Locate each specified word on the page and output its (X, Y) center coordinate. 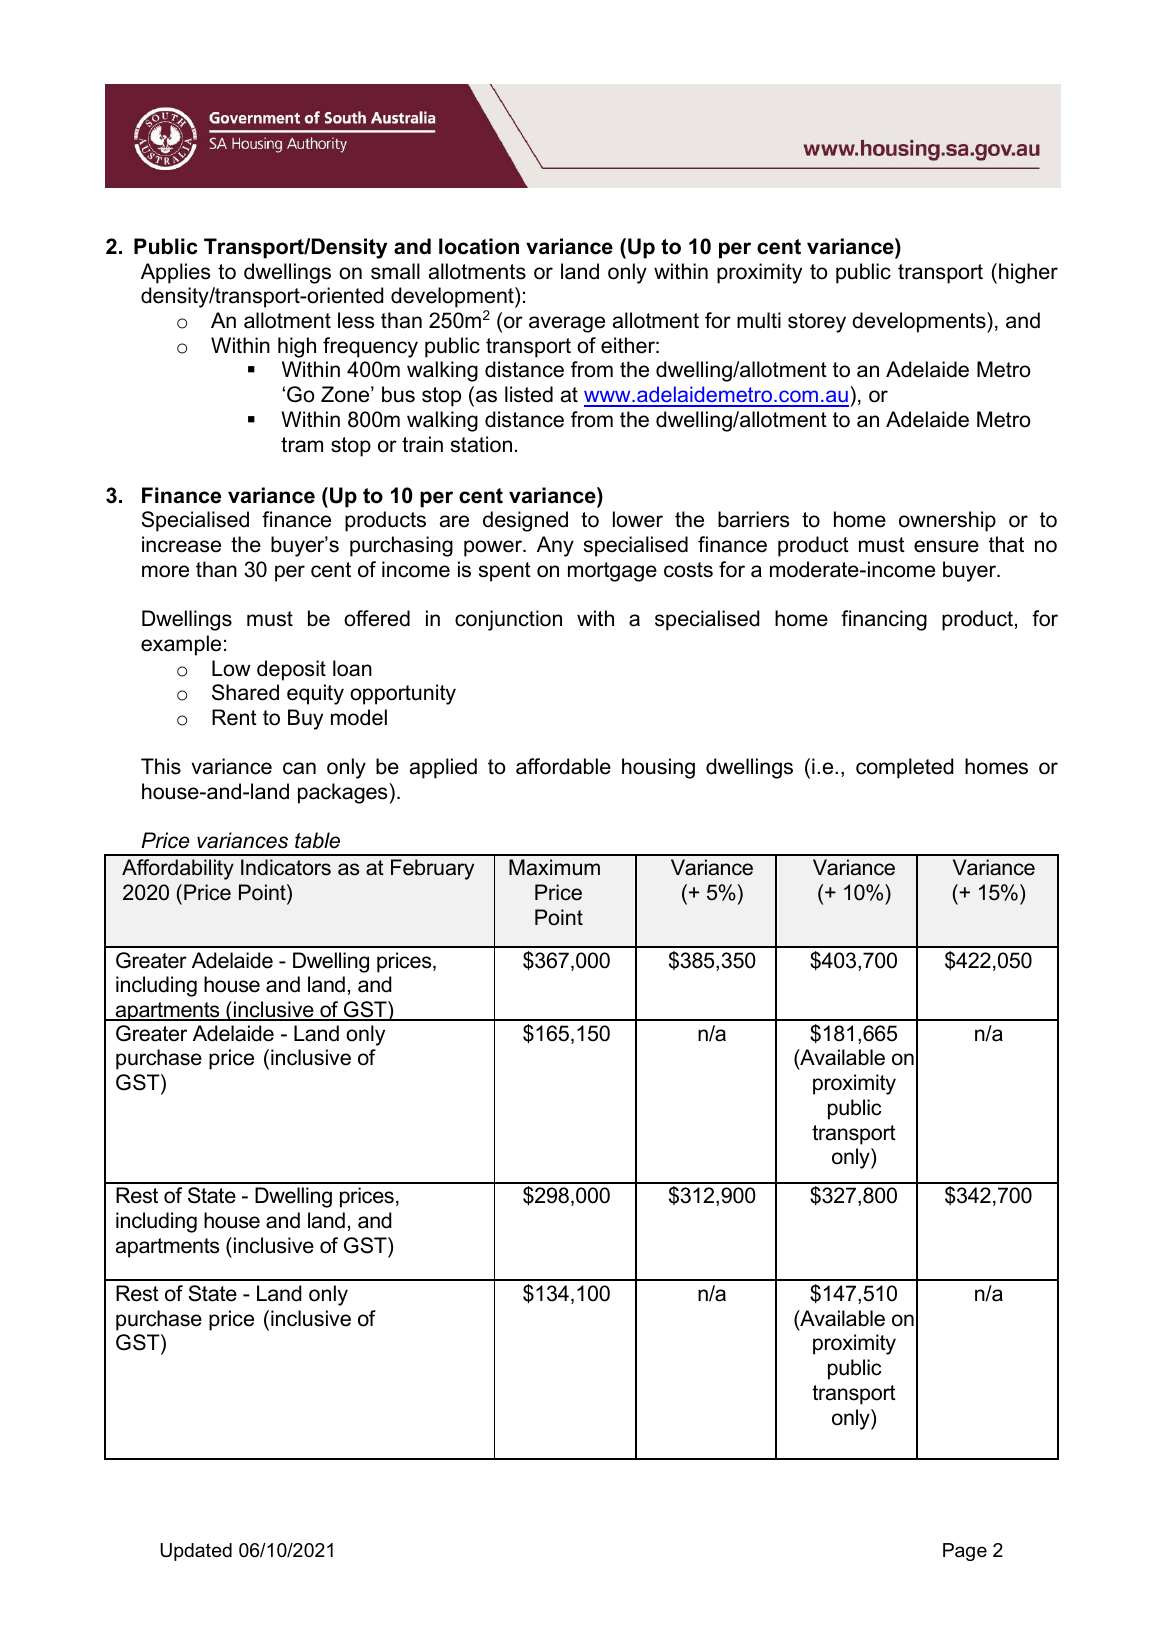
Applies (175, 273)
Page (965, 1552)
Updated (196, 1552)
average (567, 324)
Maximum (554, 867)
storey (817, 323)
